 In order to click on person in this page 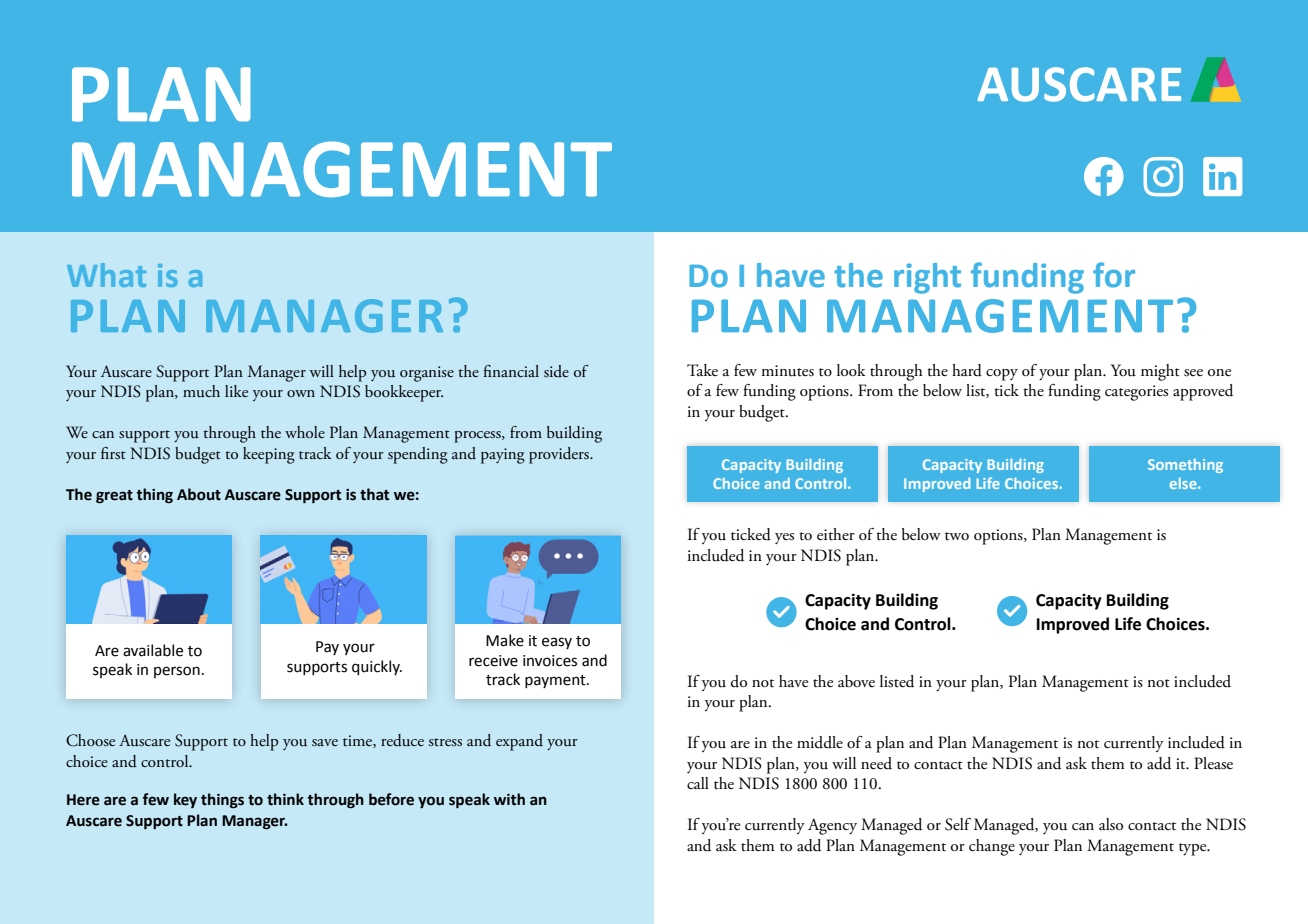, I will do `click(177, 672)`.
